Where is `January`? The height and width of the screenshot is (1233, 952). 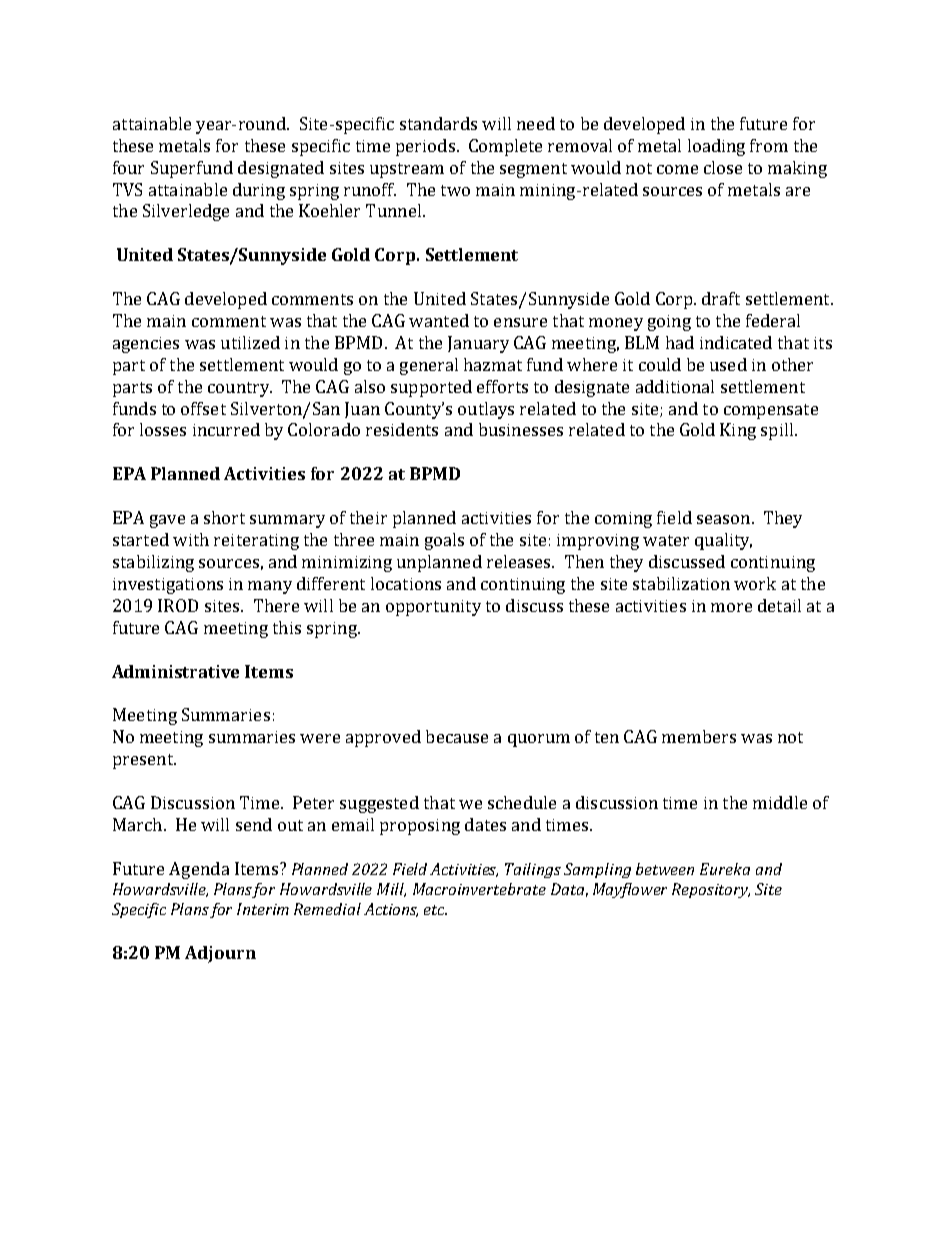
January is located at coordinates (478, 344).
